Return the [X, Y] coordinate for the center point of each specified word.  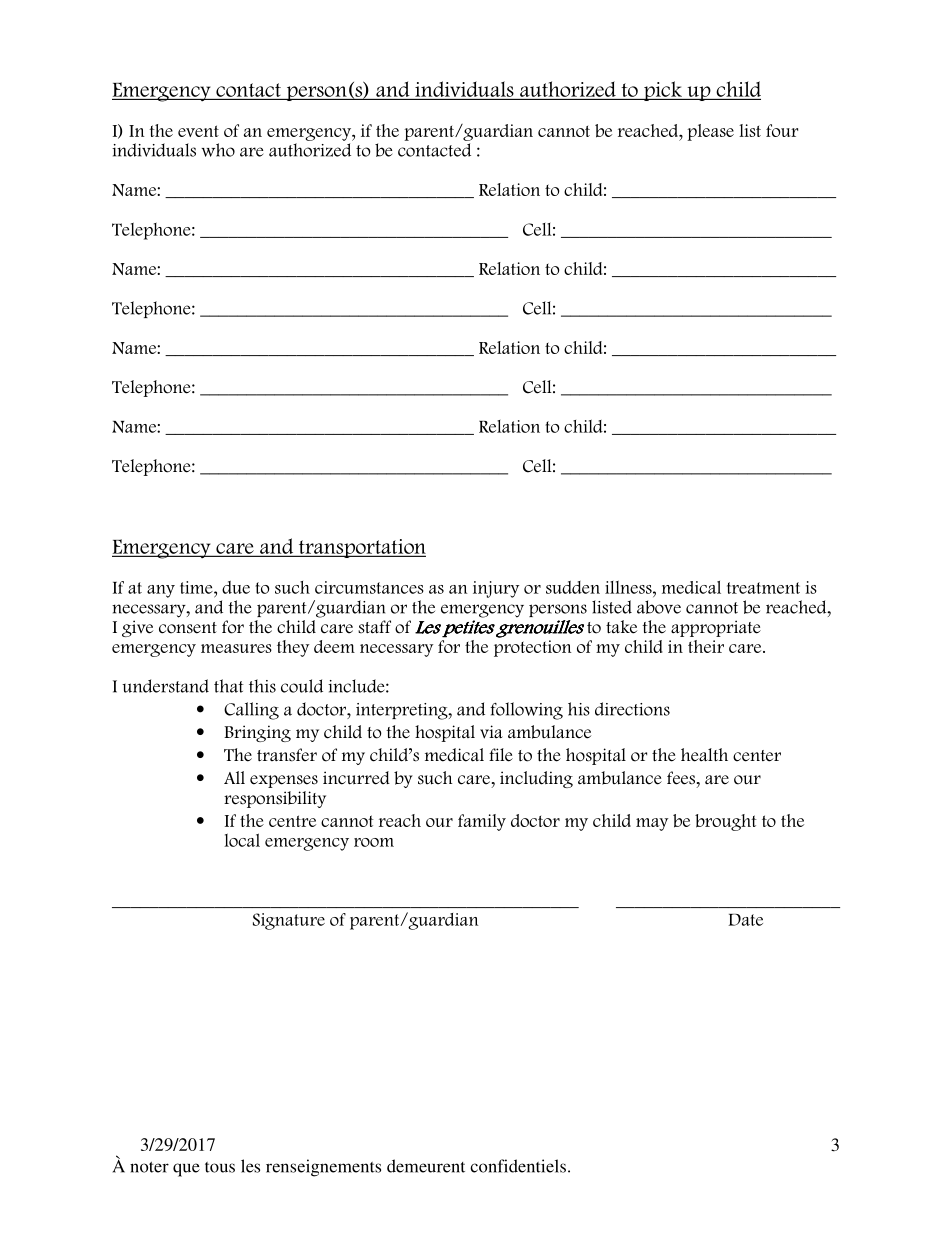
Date [745, 920]
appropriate [716, 628]
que [186, 1170]
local [242, 840]
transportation [361, 548]
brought [726, 822]
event [198, 131]
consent [188, 628]
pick [663, 91]
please [710, 132]
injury [496, 589]
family [482, 822]
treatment [763, 588]
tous [220, 1167]
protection [532, 648]
